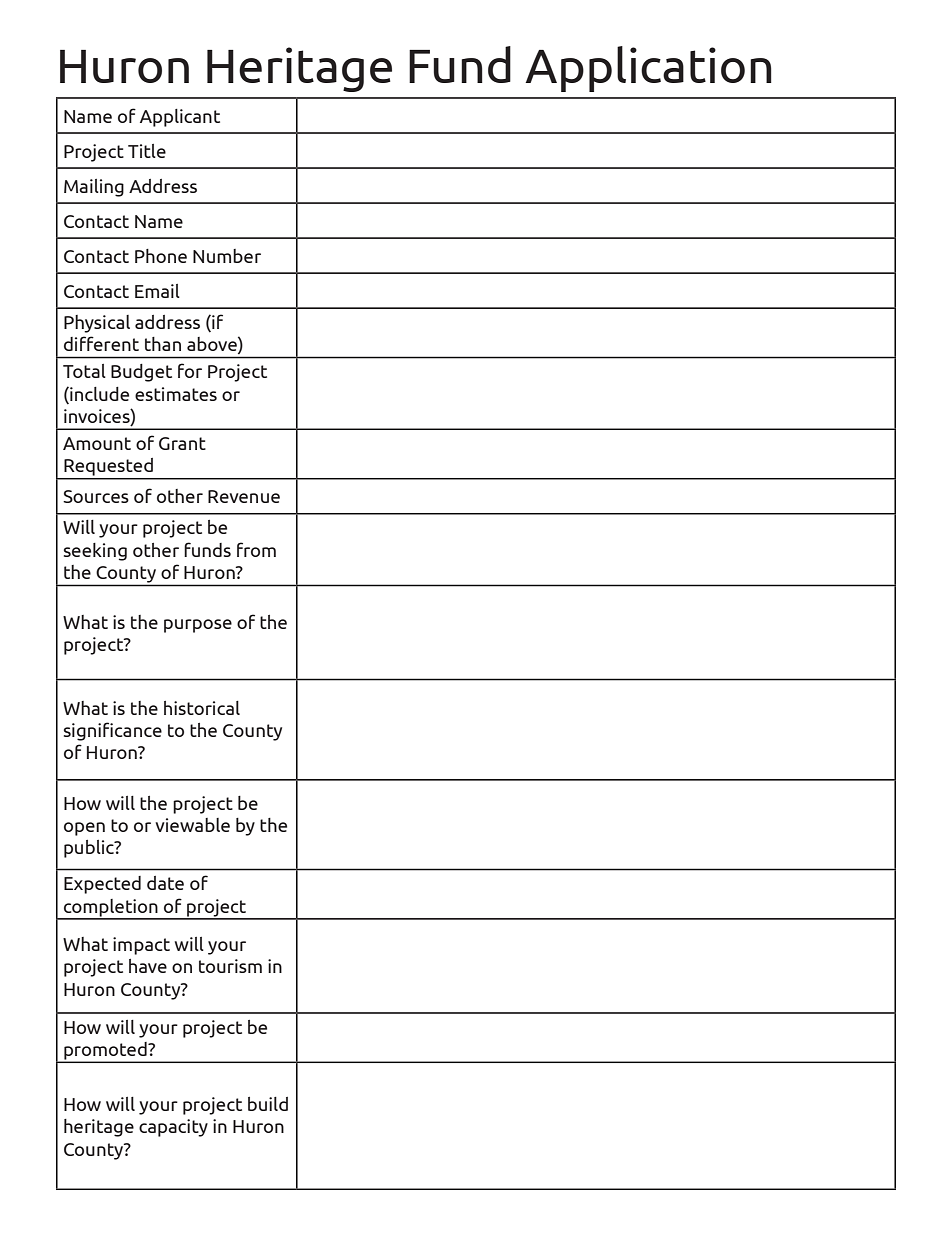 The width and height of the document is (952, 1233). I want to click on build, so click(268, 1104).
